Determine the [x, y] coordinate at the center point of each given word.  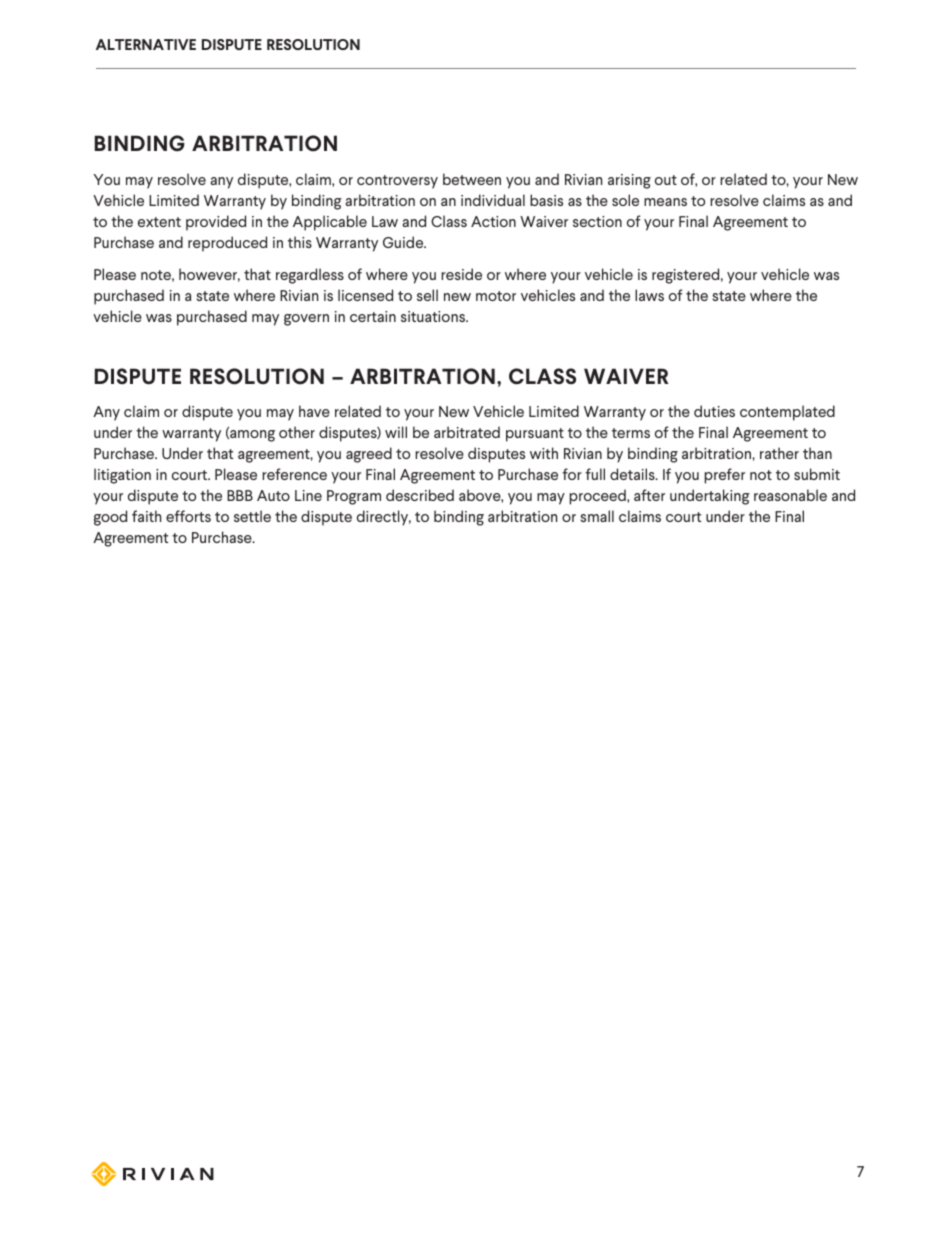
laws [649, 295]
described [420, 495]
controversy [397, 182]
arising [629, 181]
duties [714, 411]
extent [159, 222]
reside [461, 274]
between [472, 179]
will [396, 432]
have [314, 411]
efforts [188, 516]
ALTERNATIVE [146, 44]
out [666, 180]
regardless [310, 276]
